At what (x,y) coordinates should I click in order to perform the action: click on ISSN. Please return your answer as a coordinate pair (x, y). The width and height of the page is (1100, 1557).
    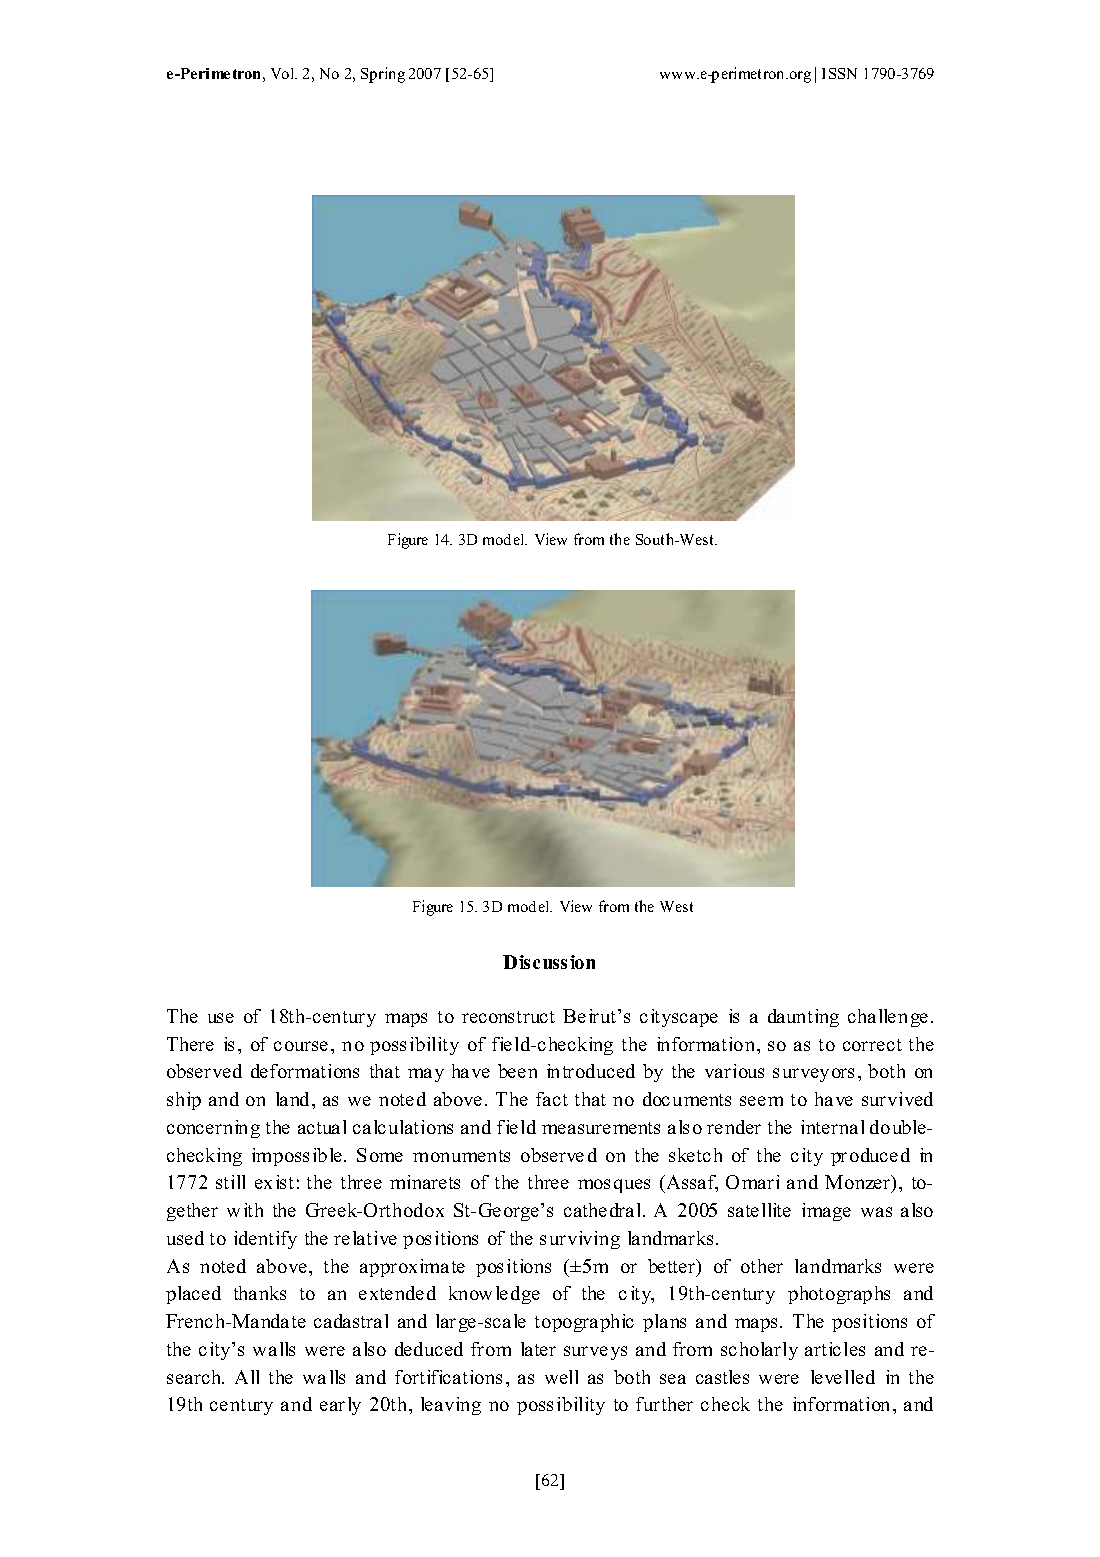
    Looking at the image, I should click on (839, 73).
